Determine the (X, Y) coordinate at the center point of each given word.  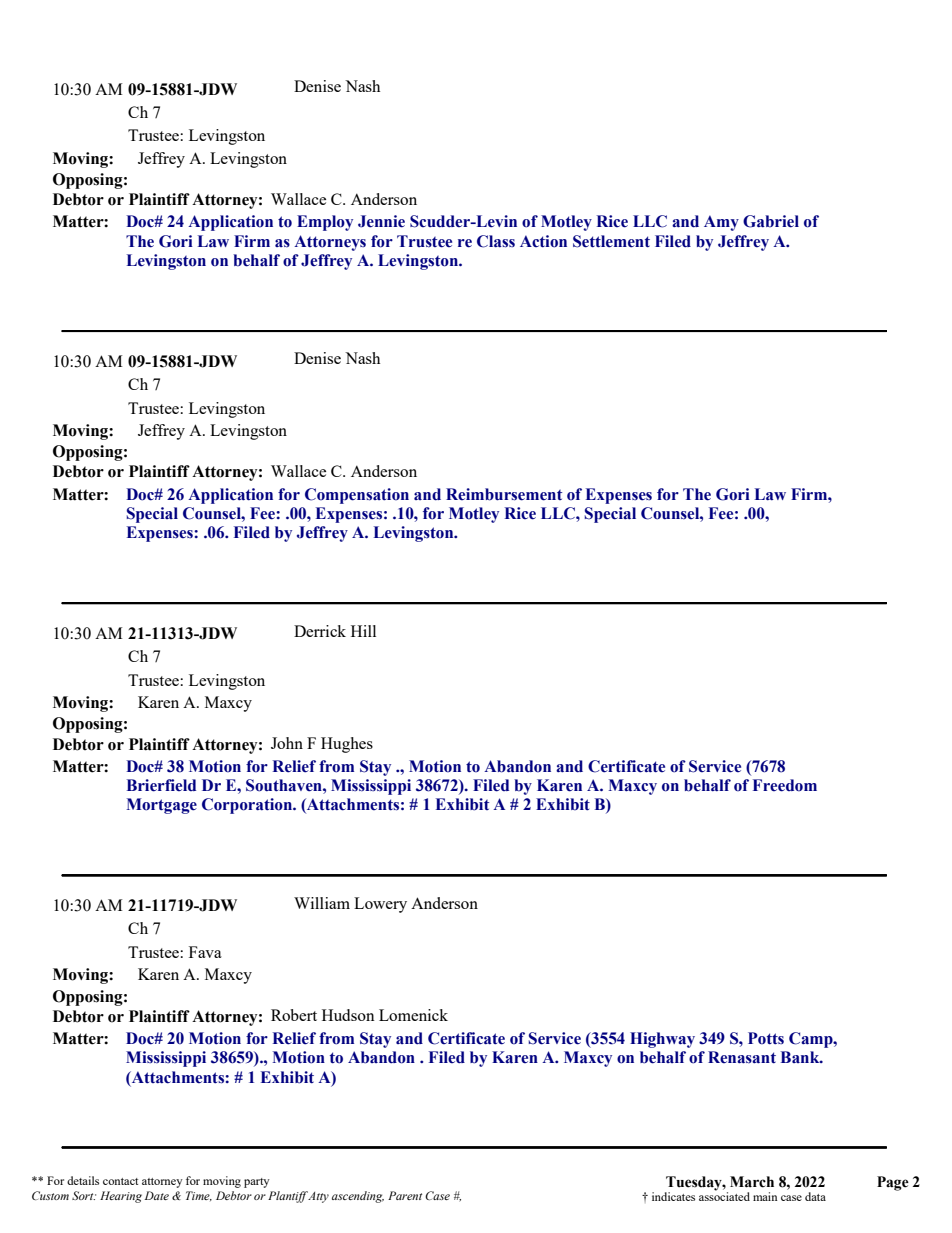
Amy (721, 223)
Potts (766, 1038)
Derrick (320, 631)
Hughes (347, 745)
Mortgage (161, 806)
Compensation (357, 496)
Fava (205, 952)
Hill (363, 631)
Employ (325, 223)
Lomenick (413, 1015)
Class (496, 241)
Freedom (785, 785)
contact (120, 1181)
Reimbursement (504, 494)
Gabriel (771, 221)
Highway (662, 1040)
